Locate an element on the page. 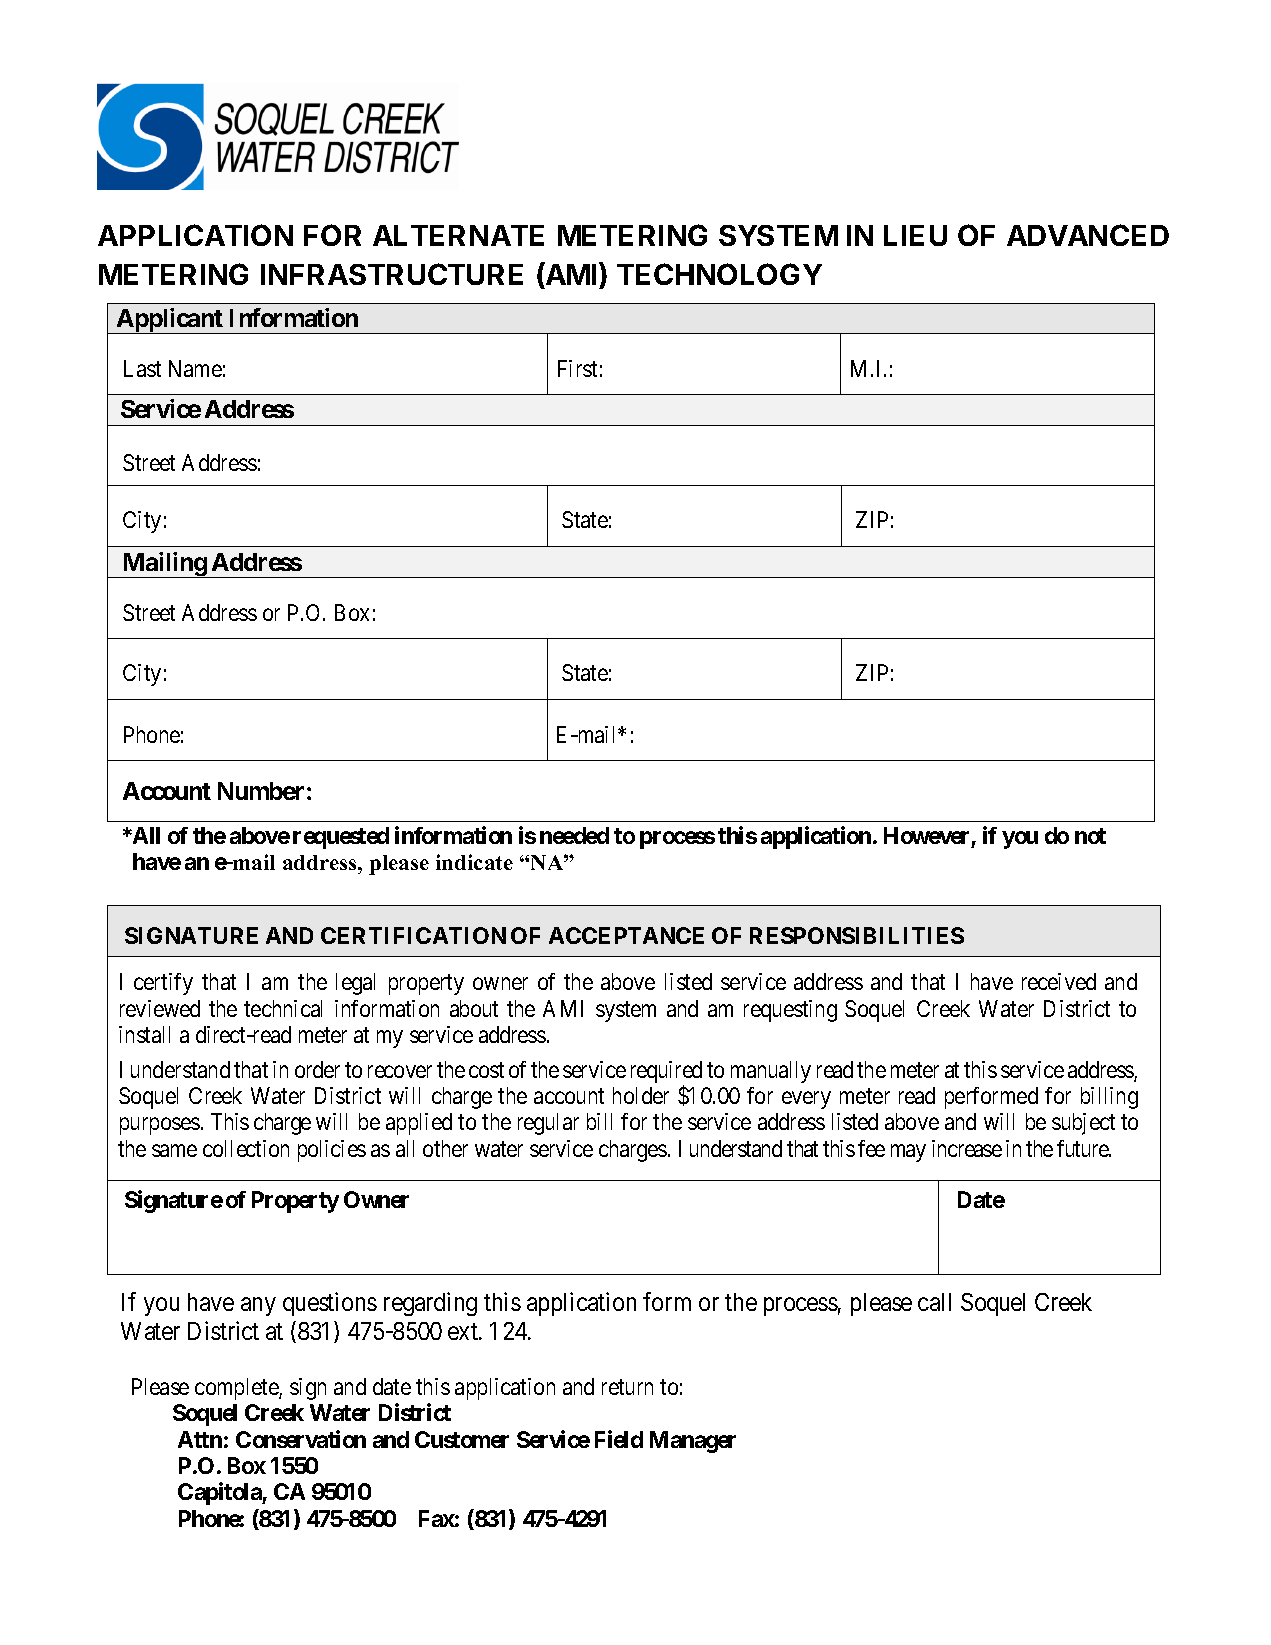 This image has width=1271, height=1645. INFRASTRUCTURE is located at coordinates (392, 274).
